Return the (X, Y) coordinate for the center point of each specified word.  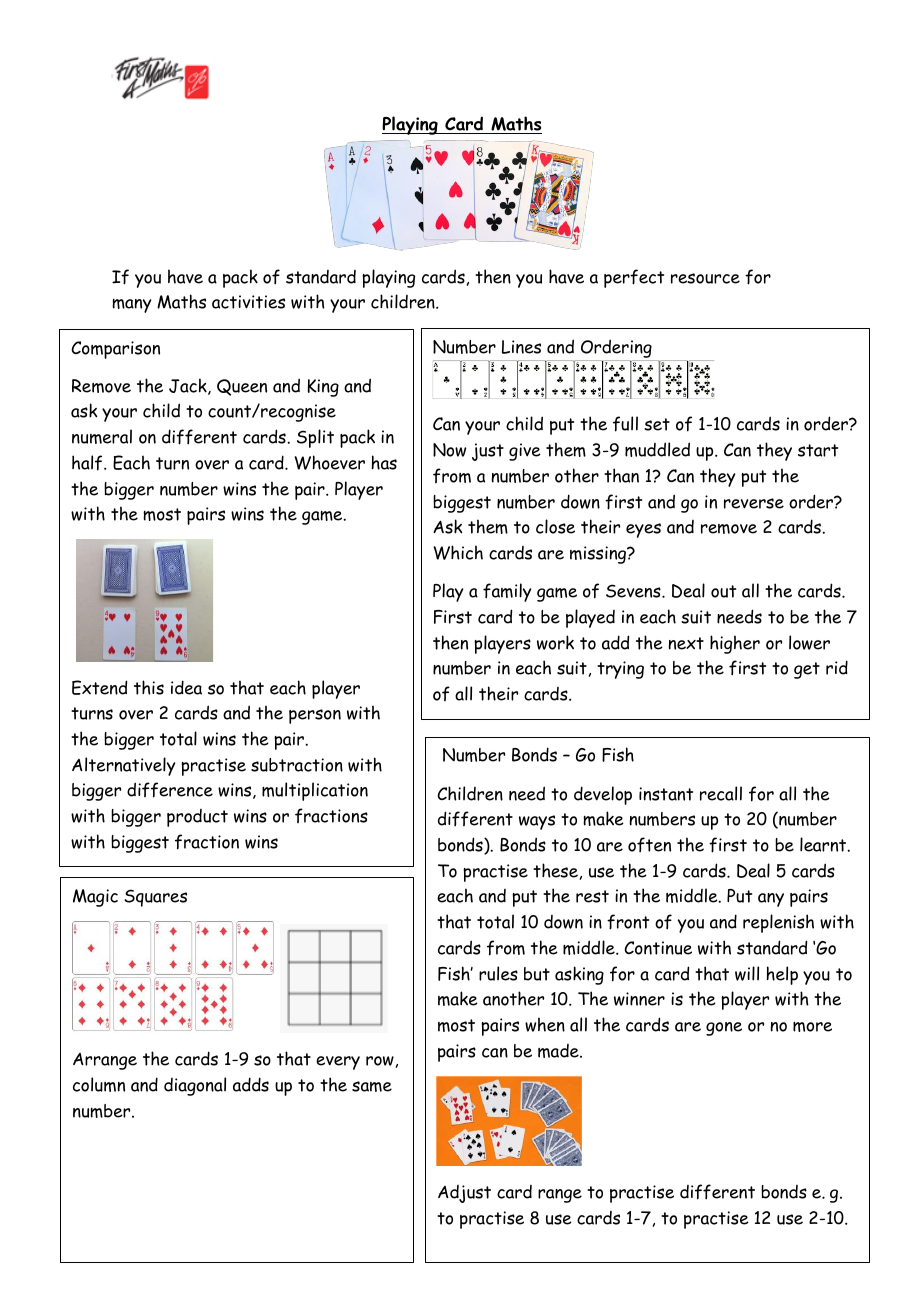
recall (721, 793)
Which (458, 552)
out (723, 591)
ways (537, 822)
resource (705, 278)
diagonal (195, 1086)
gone (724, 1029)
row (380, 1061)
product (197, 818)
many (131, 306)
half (88, 463)
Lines (521, 347)
